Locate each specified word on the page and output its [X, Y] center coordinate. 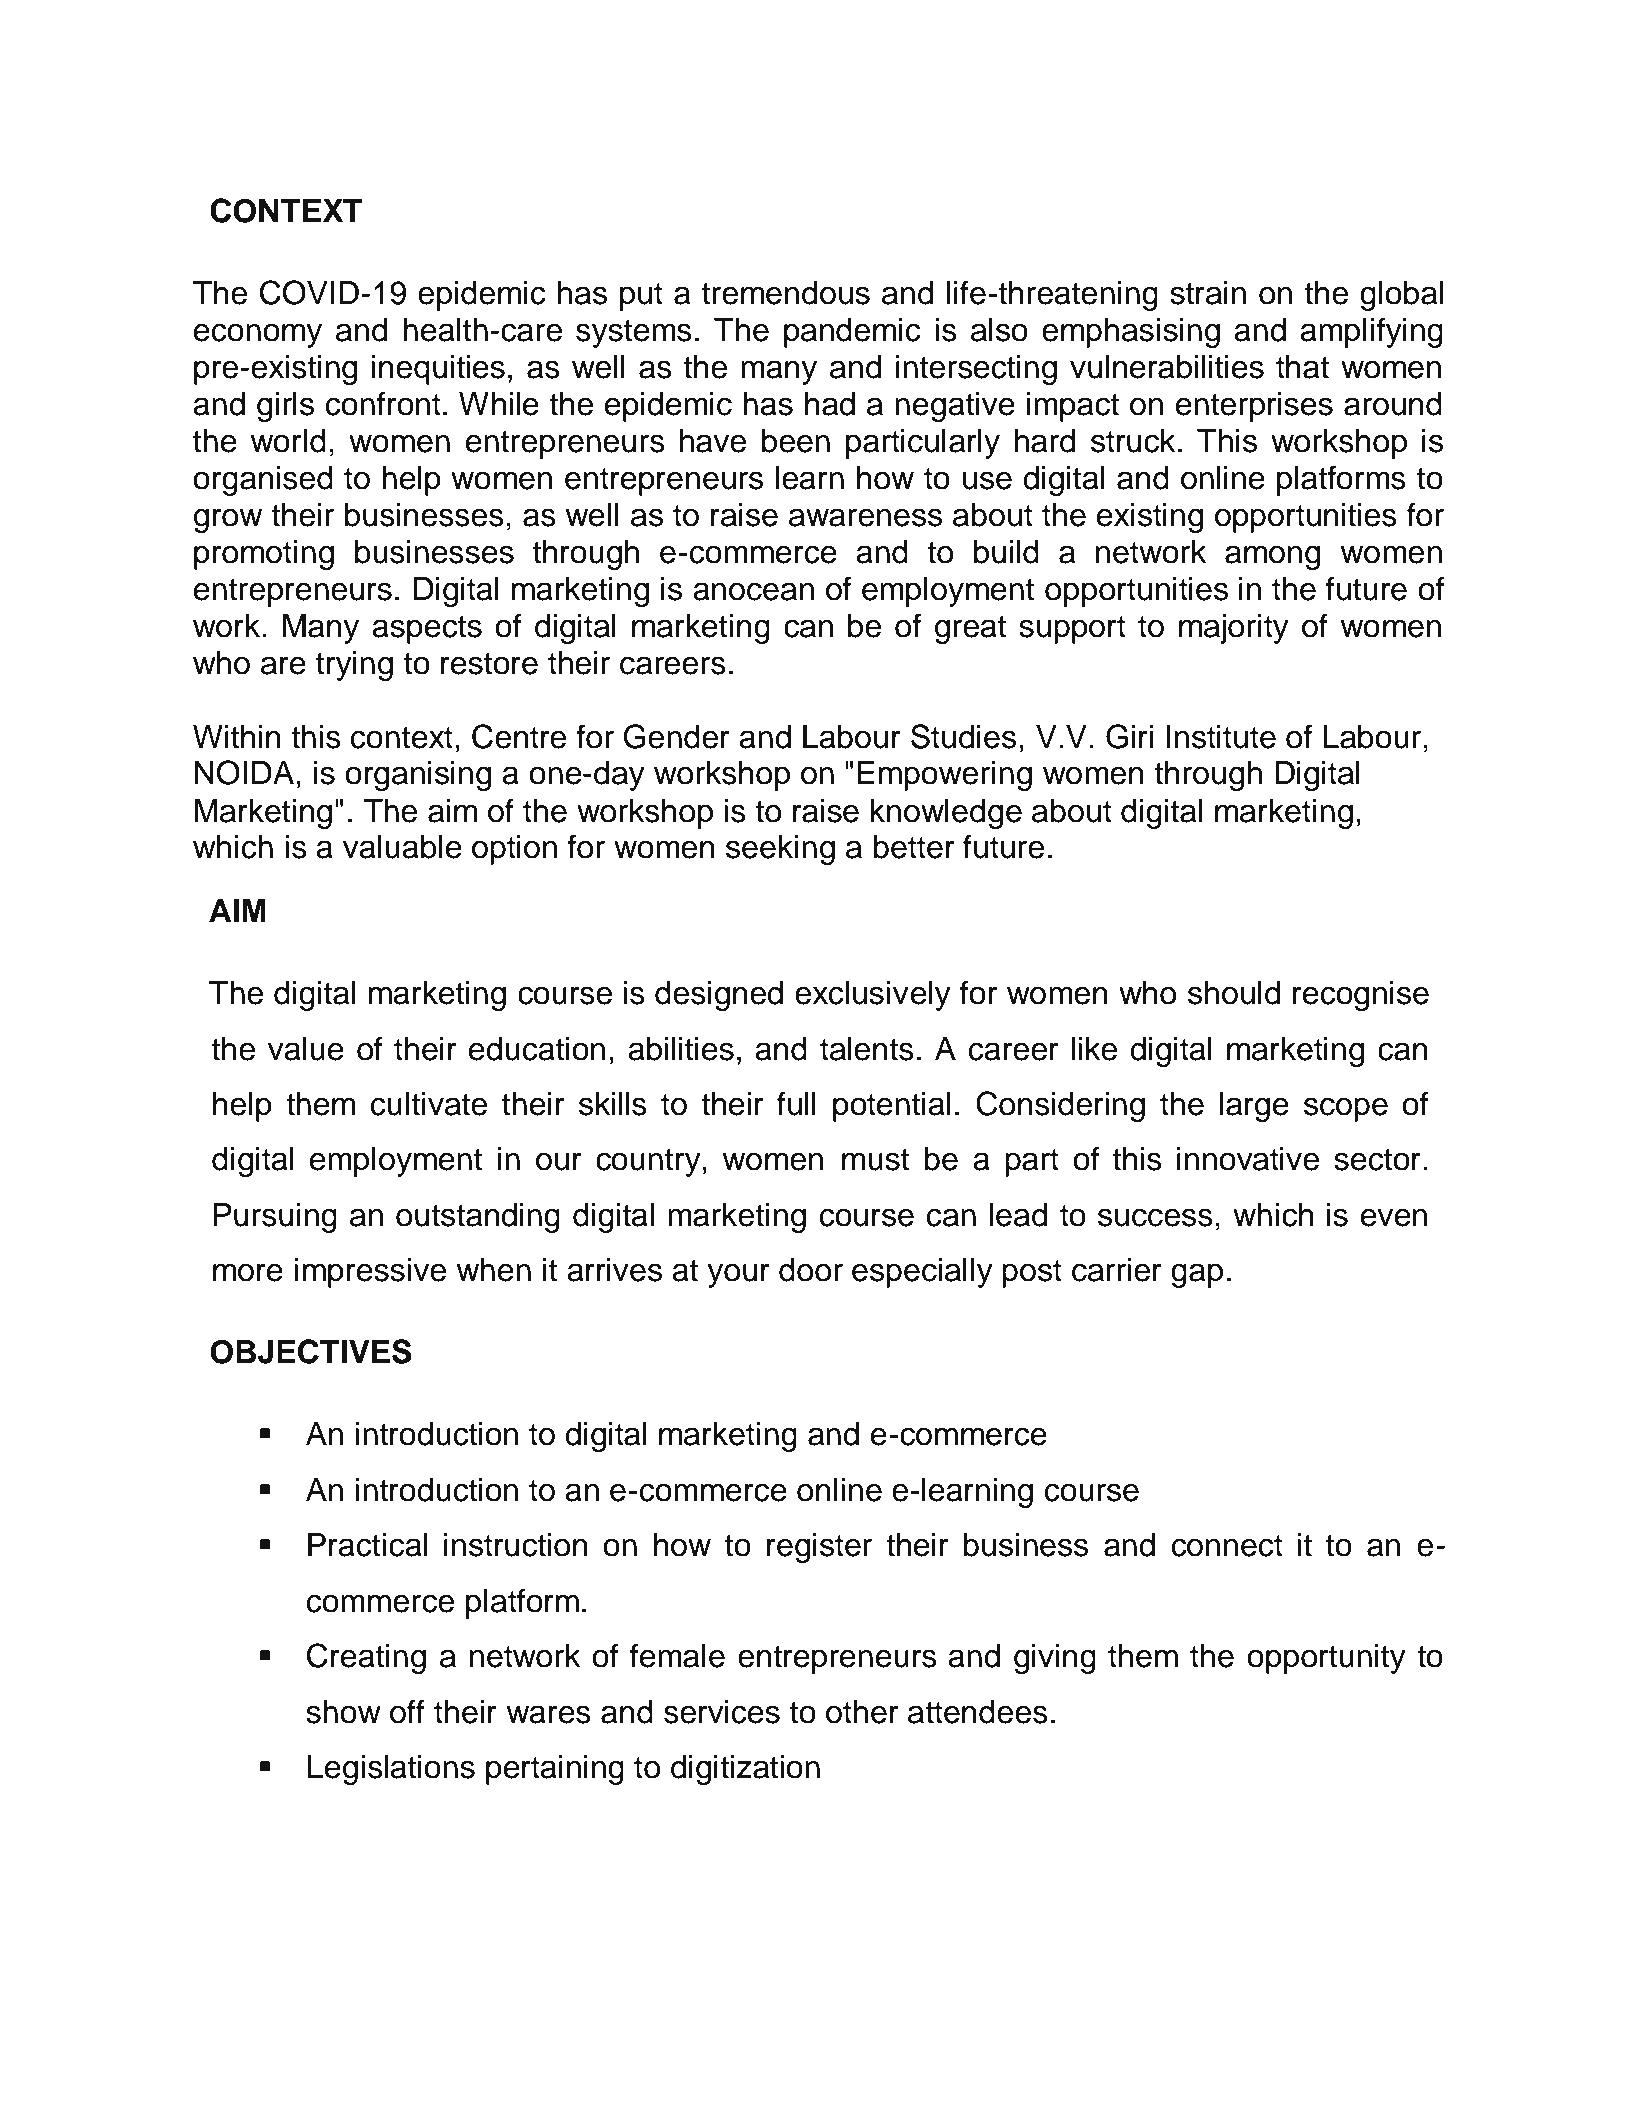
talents [867, 1049]
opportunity [1326, 1659]
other [862, 1712]
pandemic [852, 333]
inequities [438, 370]
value [306, 1049]
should [1234, 993]
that [1302, 367]
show [343, 1712]
